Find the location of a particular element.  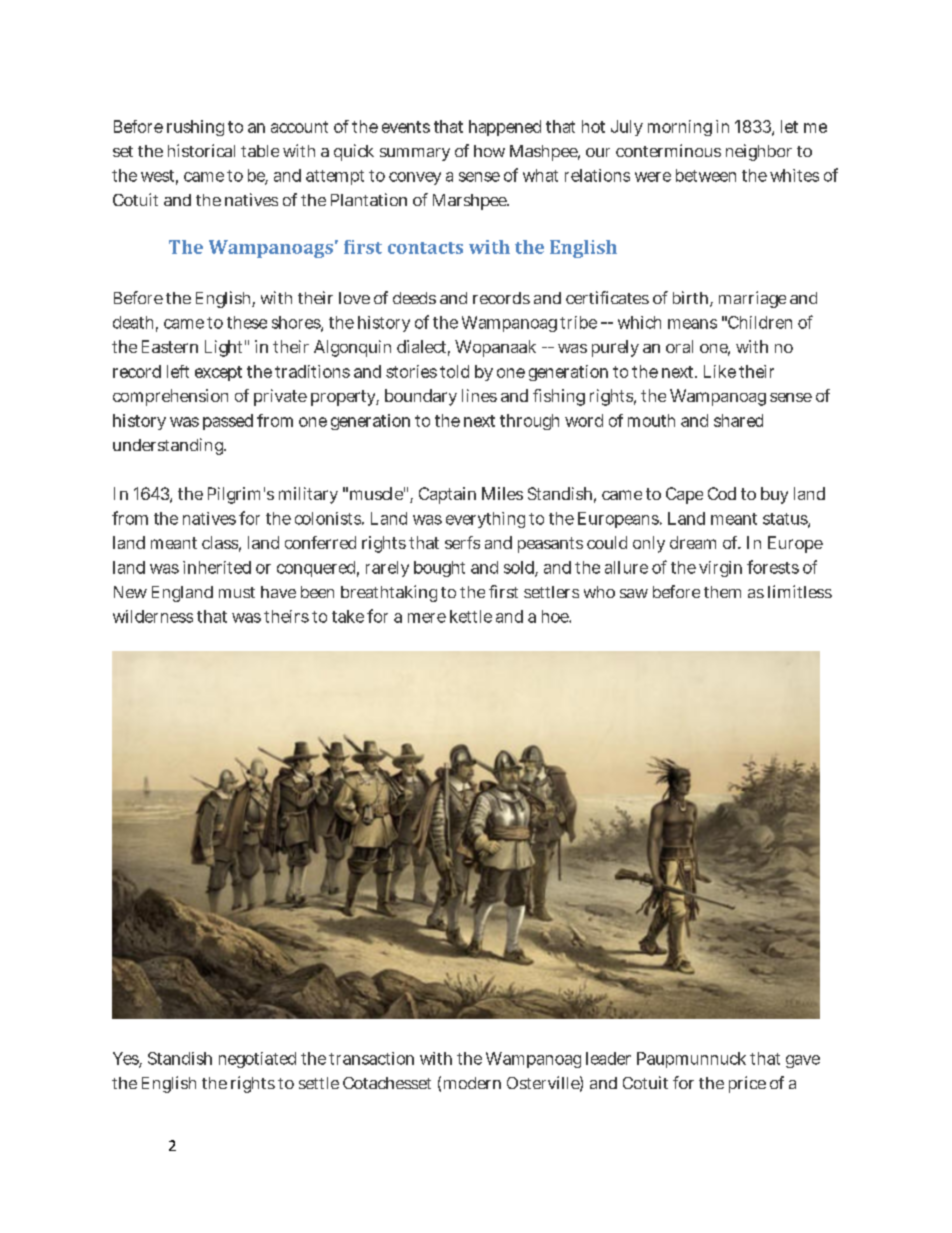

these is located at coordinates (247, 322).
